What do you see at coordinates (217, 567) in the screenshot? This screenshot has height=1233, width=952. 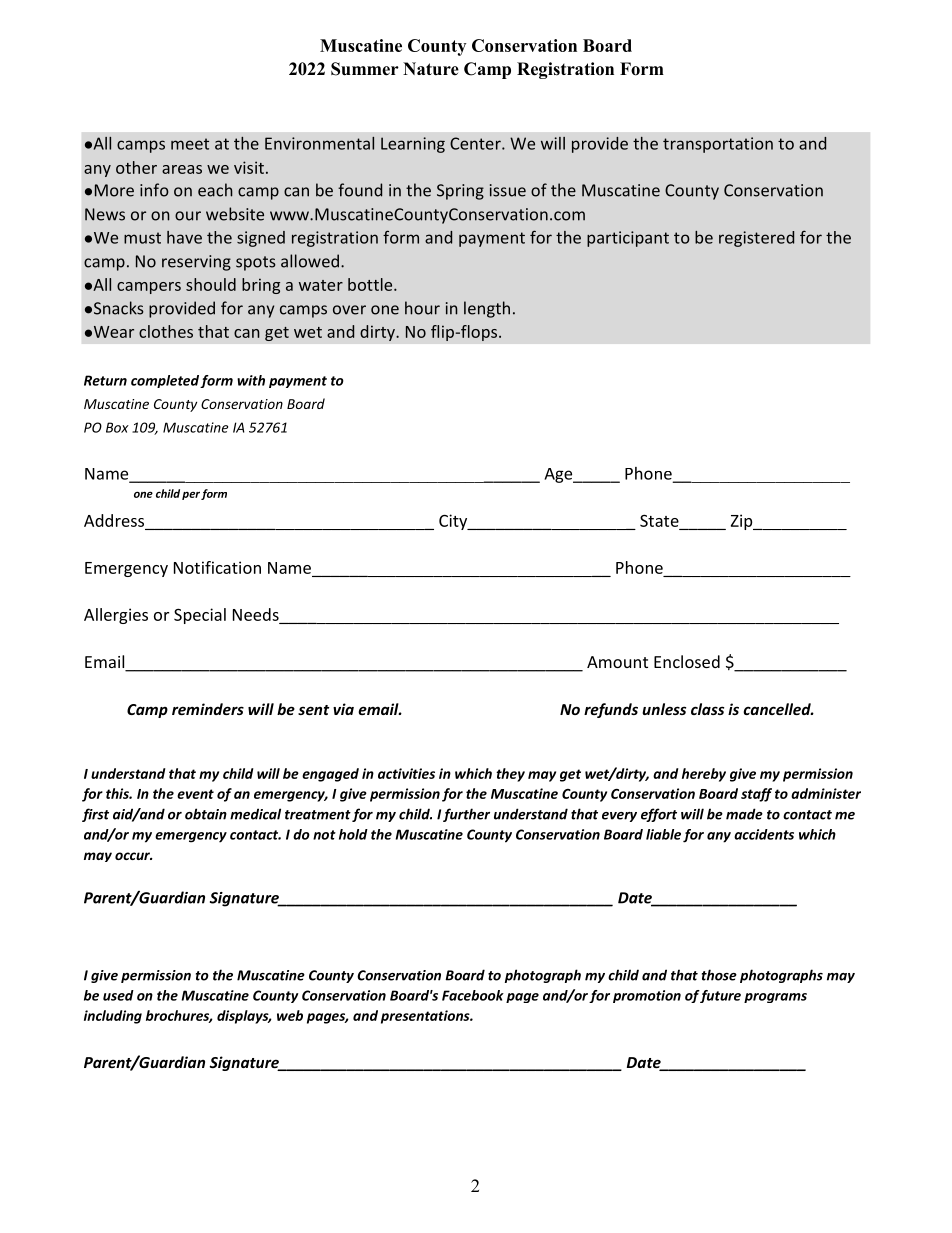 I see `Notification` at bounding box center [217, 567].
